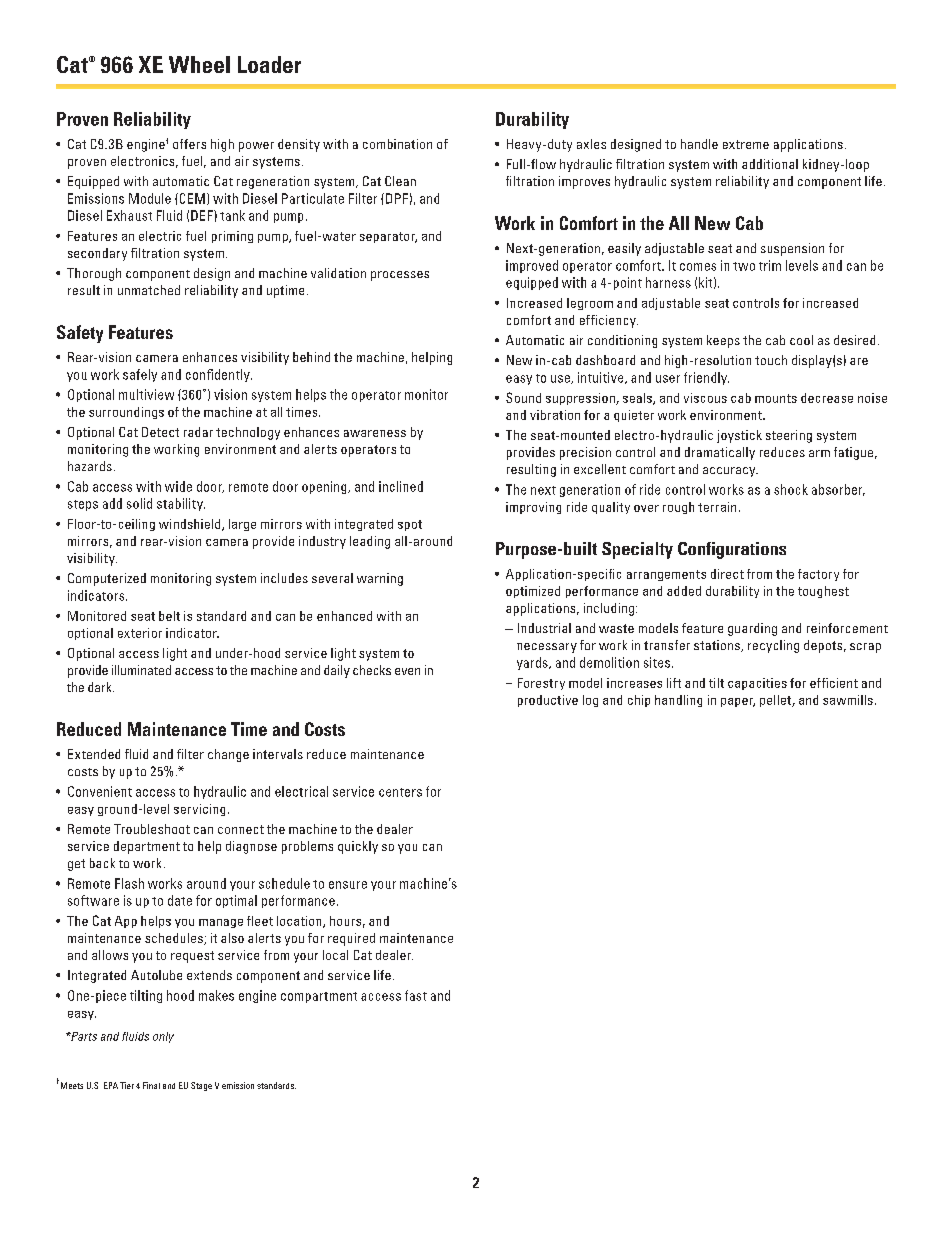 The image size is (952, 1233). What do you see at coordinates (351, 939) in the screenshot?
I see `required` at bounding box center [351, 939].
